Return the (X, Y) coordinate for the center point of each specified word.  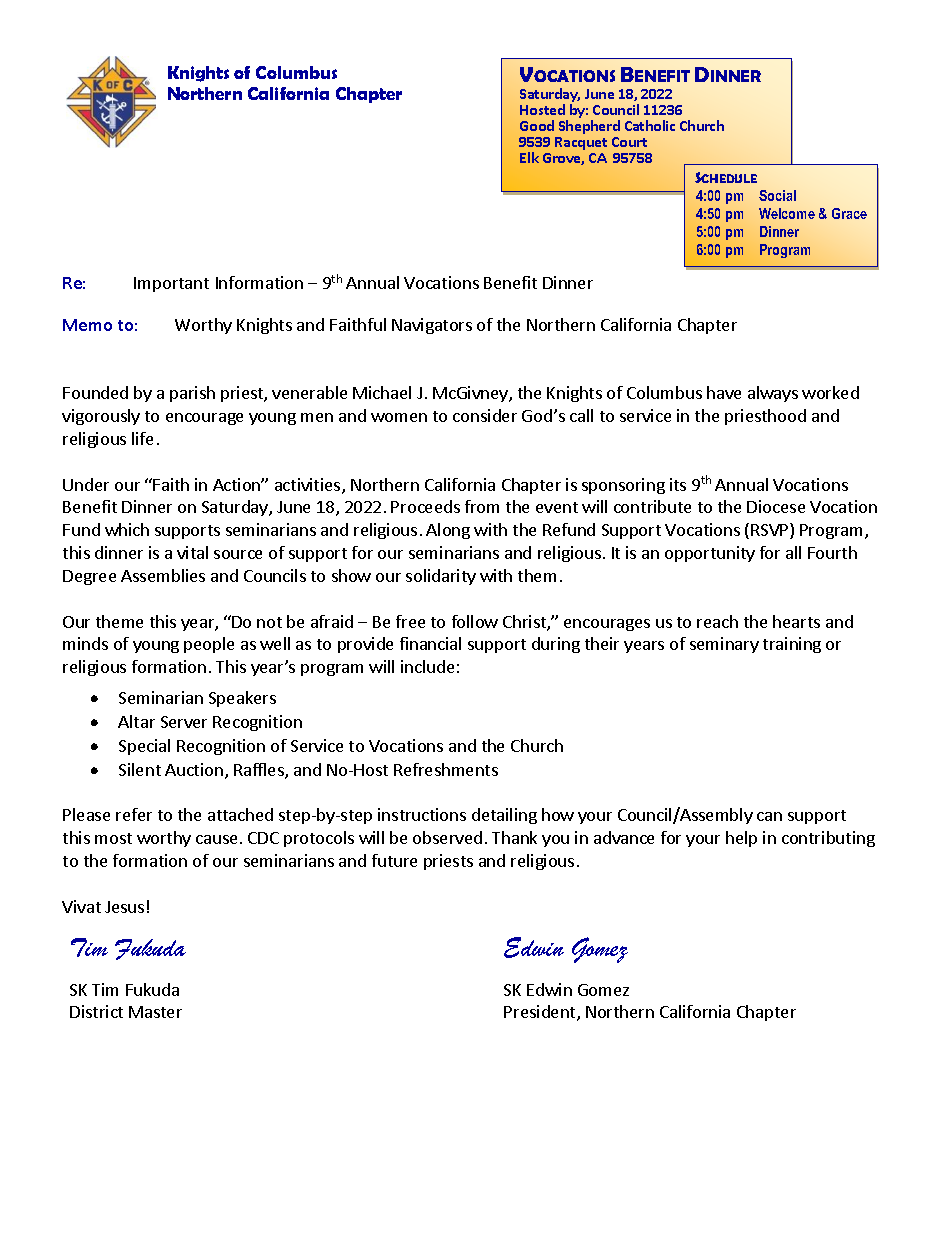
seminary (724, 645)
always (773, 394)
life (142, 438)
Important (171, 284)
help (741, 839)
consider (485, 415)
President (541, 1013)
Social (777, 195)
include (427, 666)
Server (184, 722)
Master (155, 1012)
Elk (529, 157)
